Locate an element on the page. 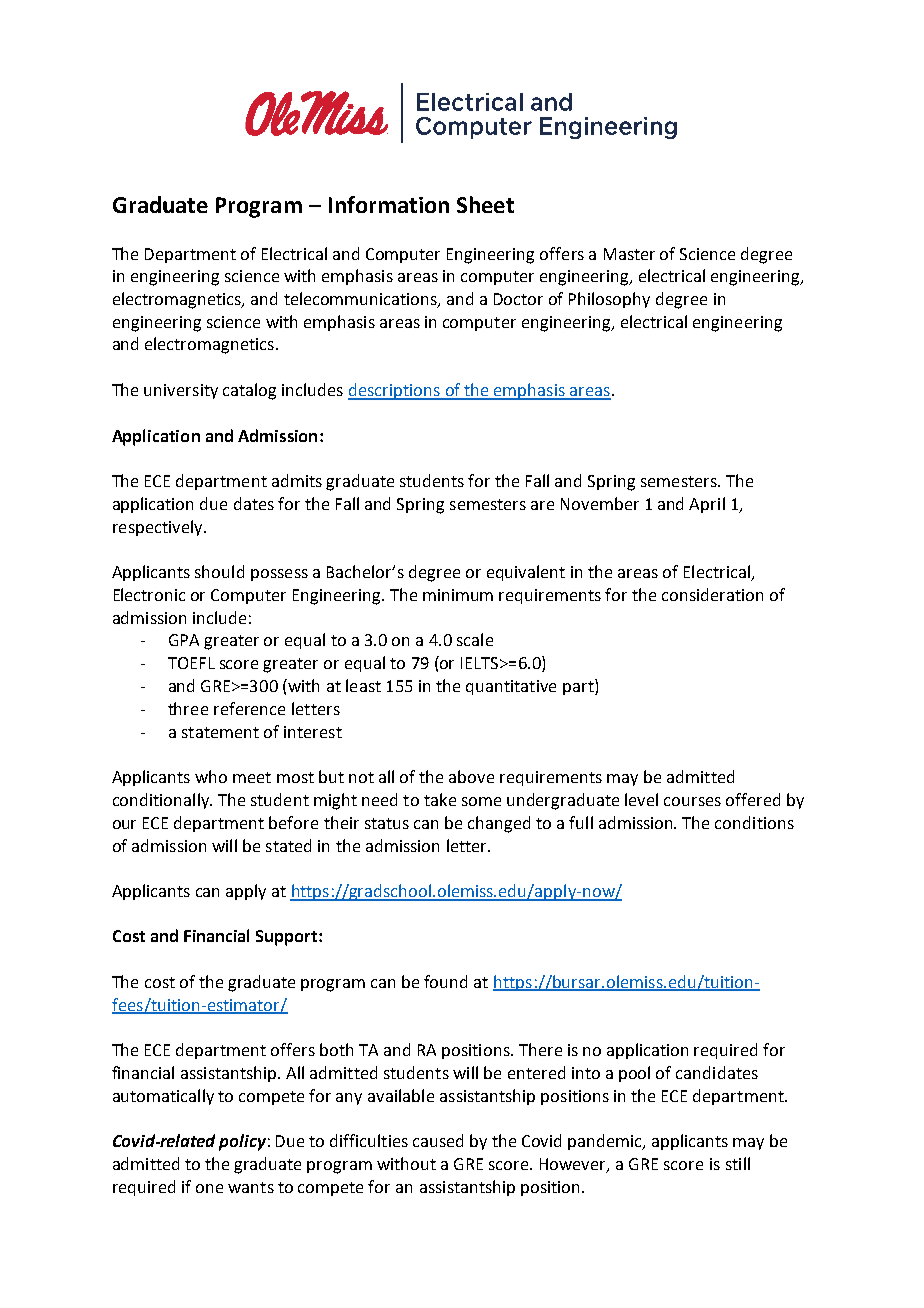 The height and width of the page is (1308, 924). quantitative is located at coordinates (511, 687).
